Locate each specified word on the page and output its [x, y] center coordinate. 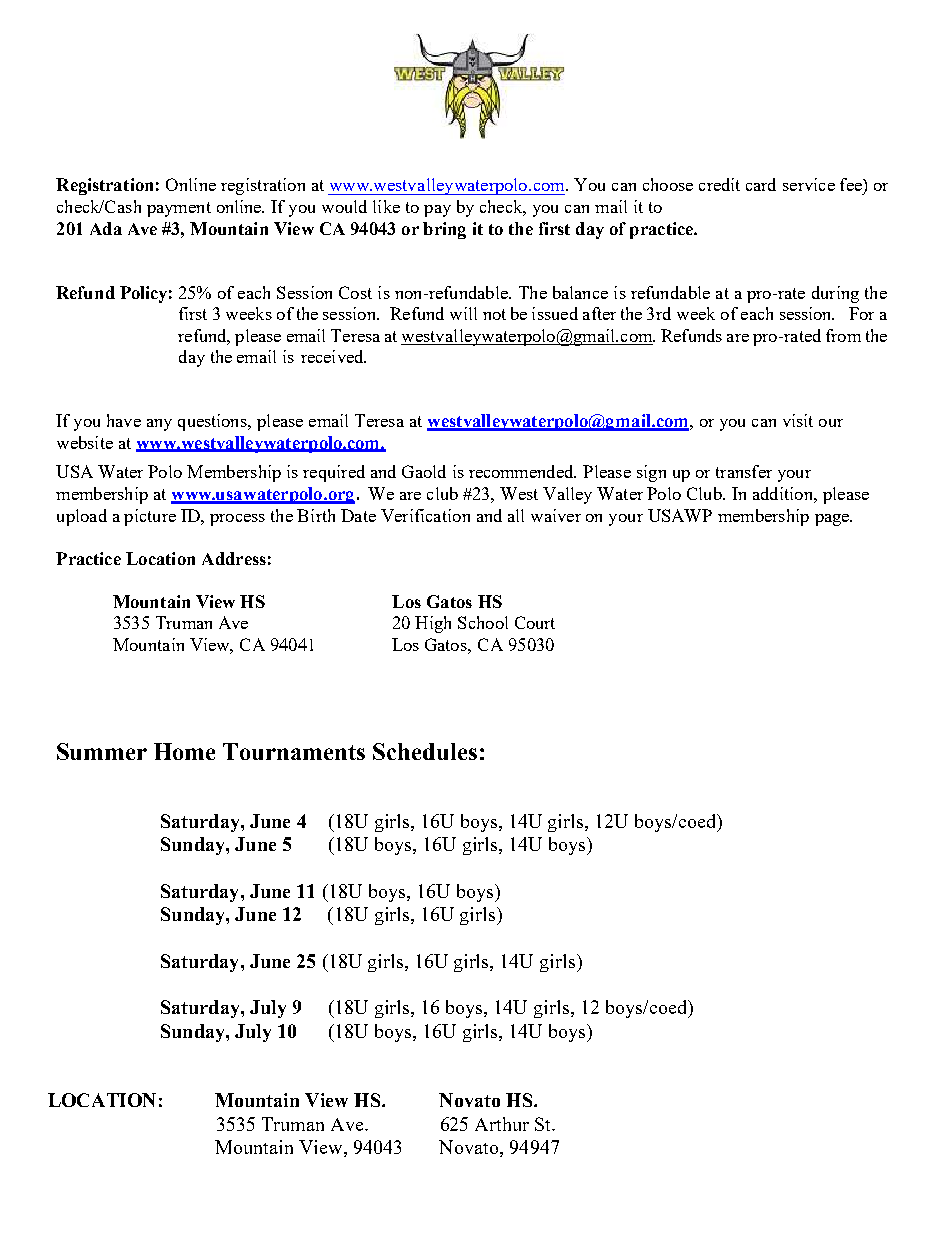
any [159, 425]
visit [798, 420]
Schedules [425, 751]
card [761, 184]
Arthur [502, 1124]
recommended [522, 471]
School [483, 622]
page [833, 520]
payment [179, 209]
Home [184, 751]
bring [444, 230]
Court [535, 622]
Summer [102, 751]
